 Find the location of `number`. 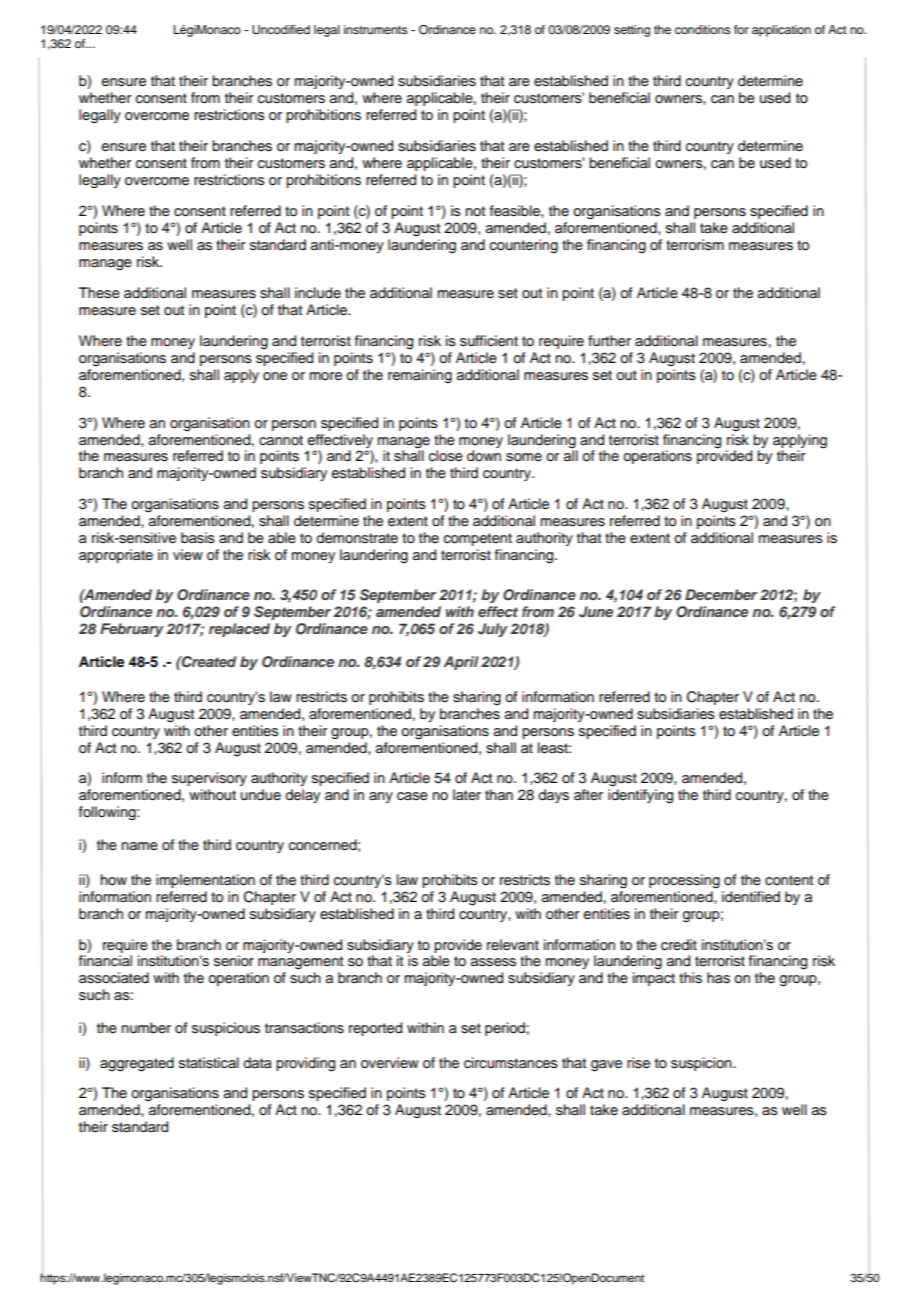

number is located at coordinates (146, 1027).
